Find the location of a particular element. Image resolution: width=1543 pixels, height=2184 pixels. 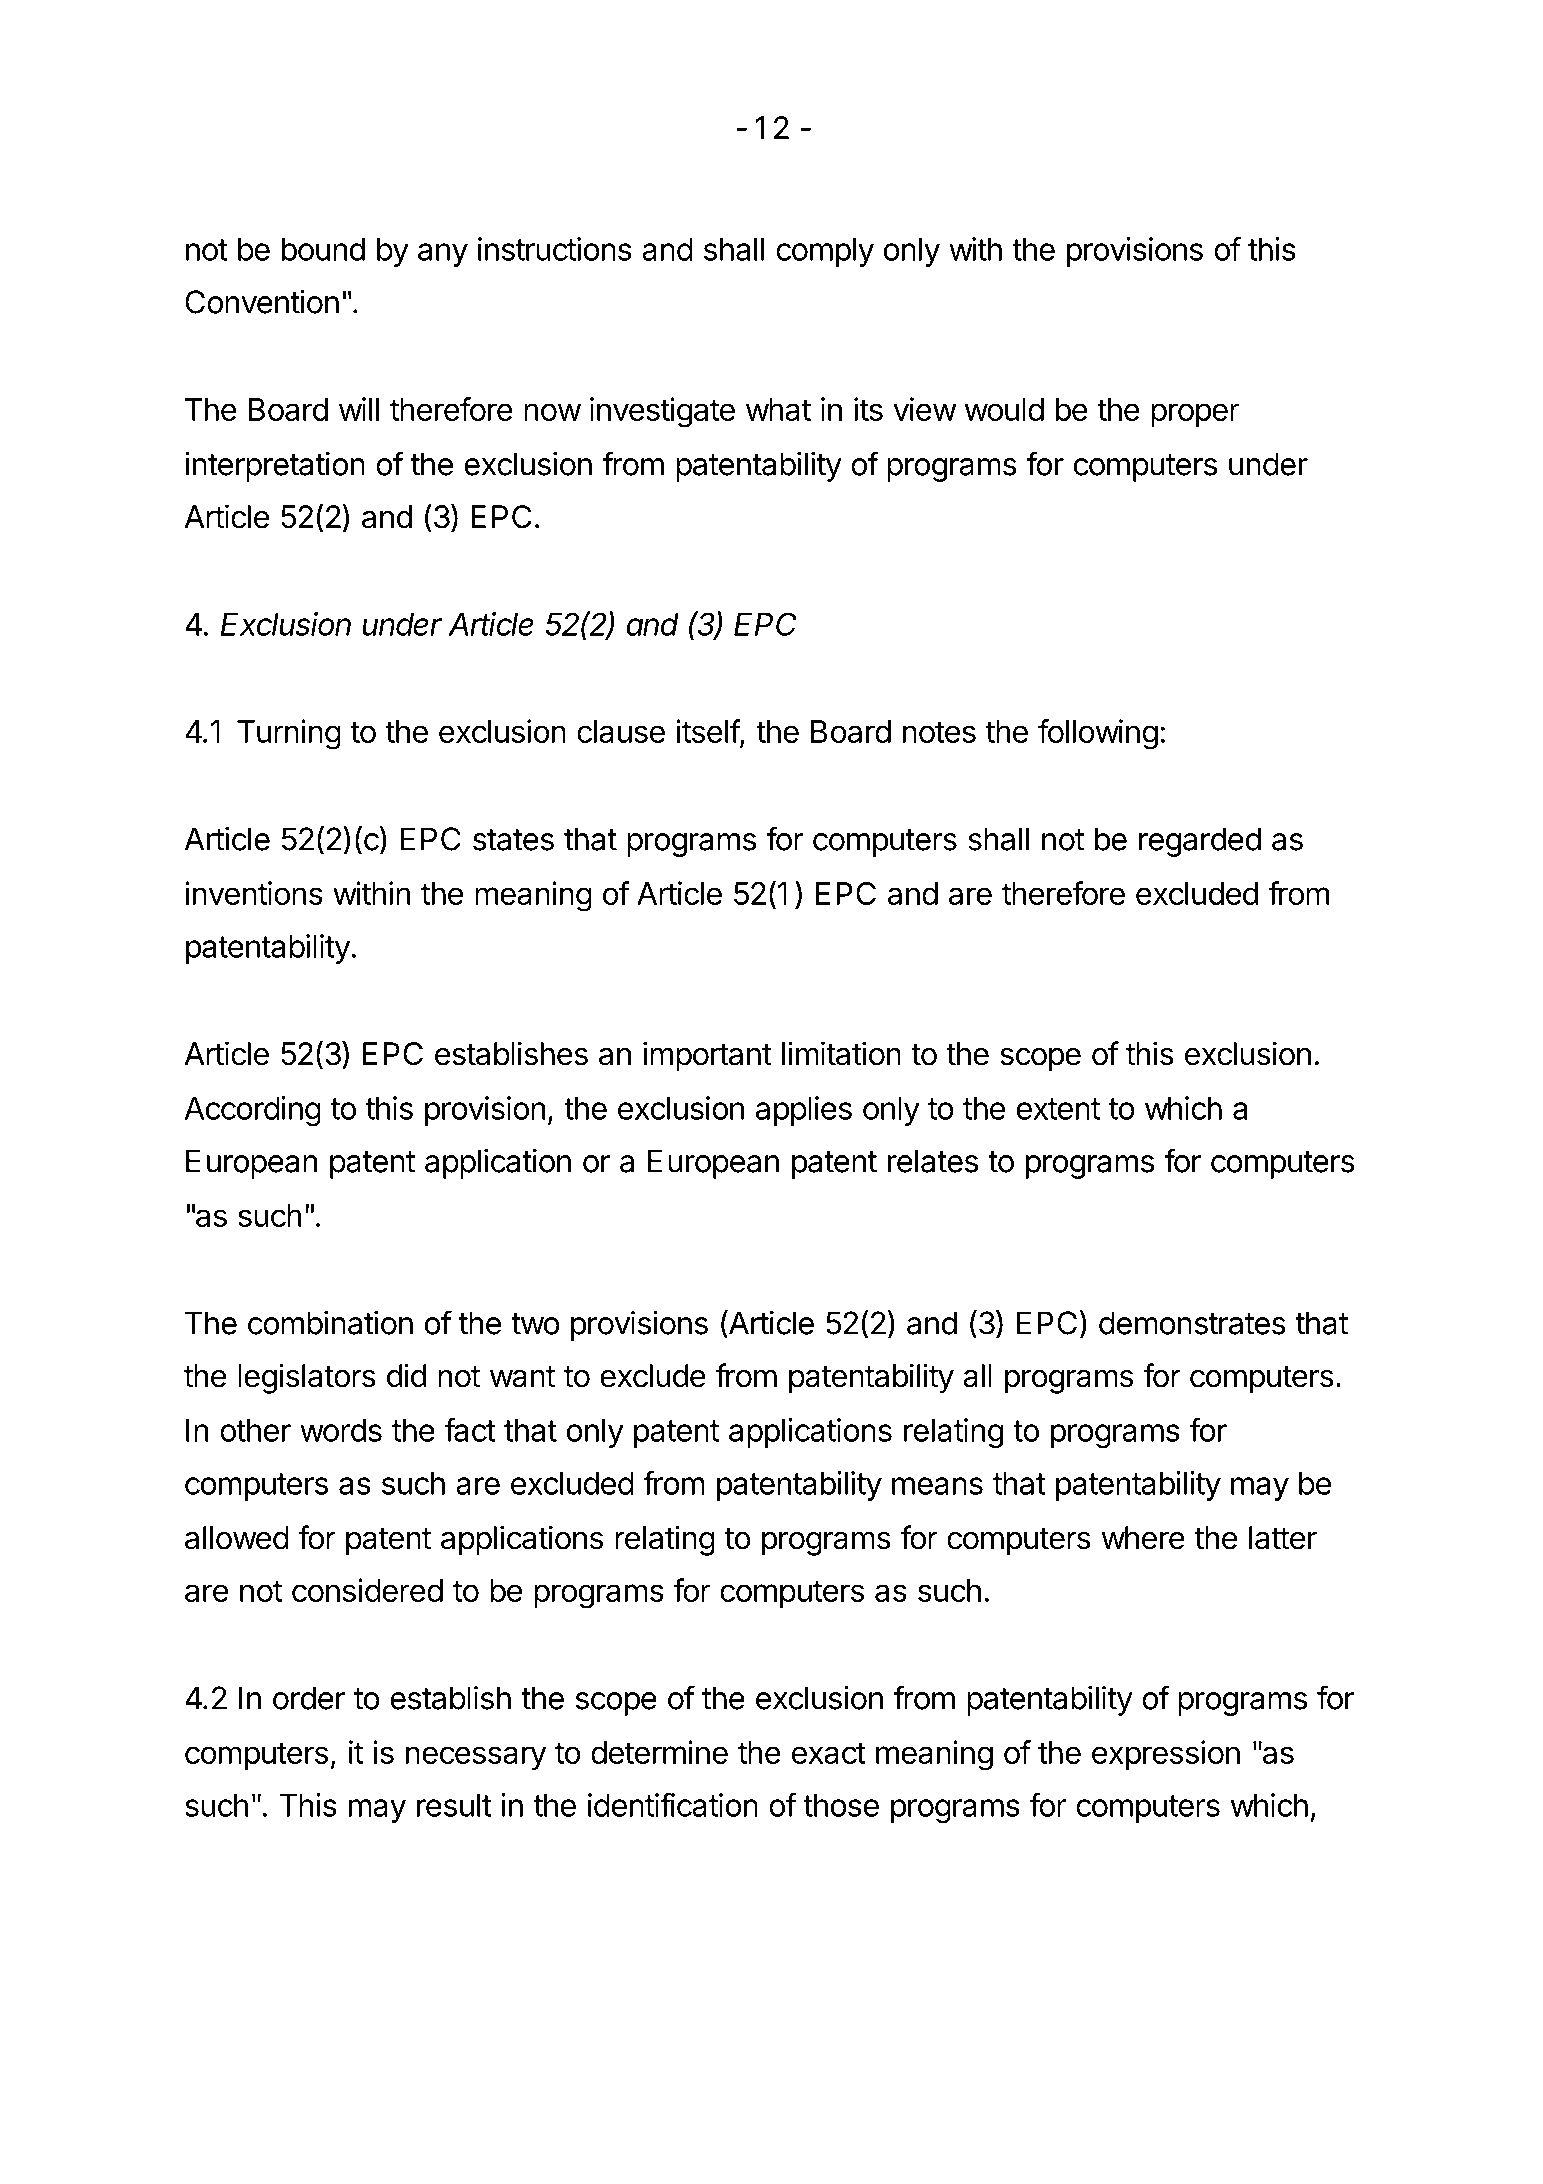

demonstrates is located at coordinates (1192, 1323).
